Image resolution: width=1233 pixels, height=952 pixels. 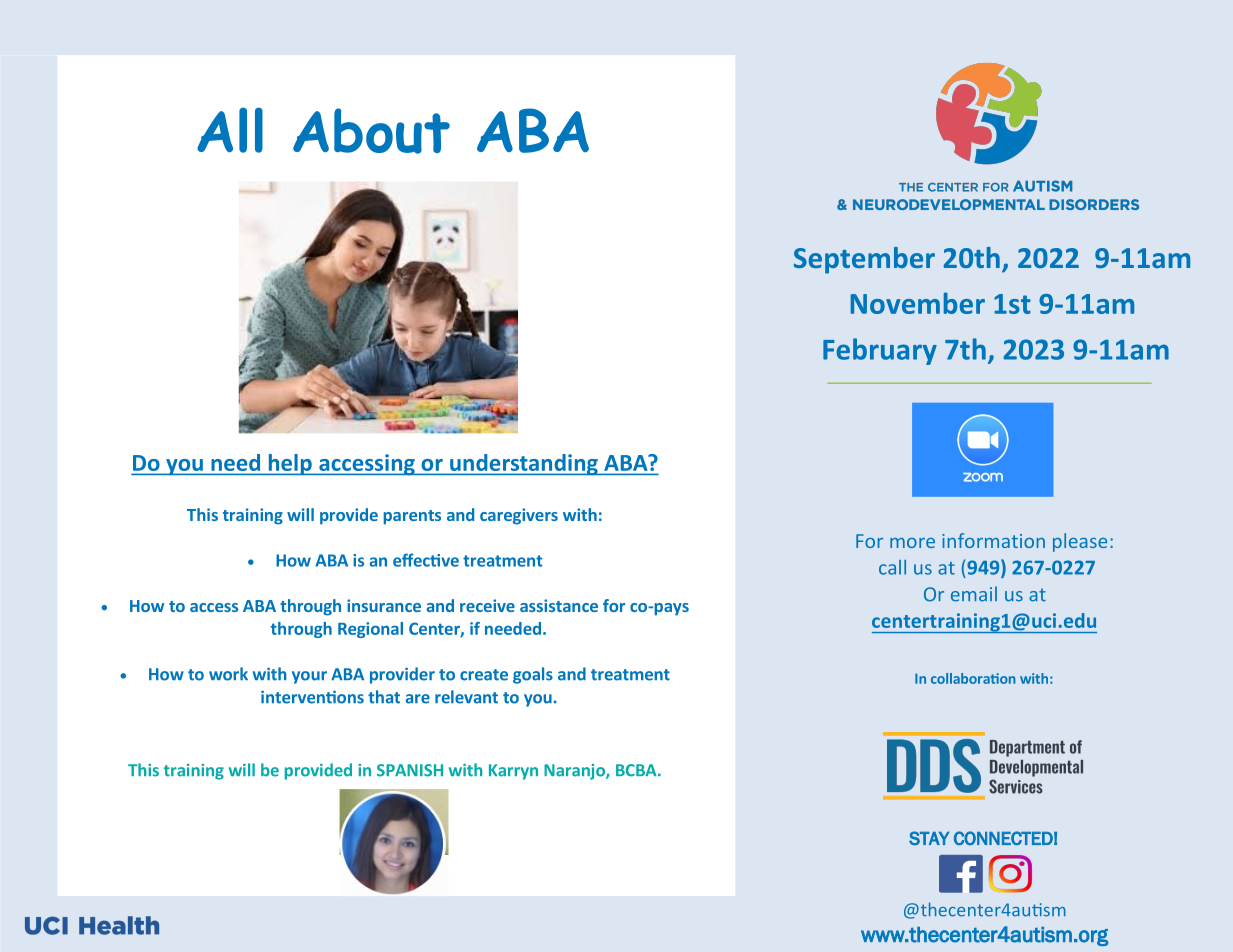 I want to click on November, so click(x=918, y=303).
